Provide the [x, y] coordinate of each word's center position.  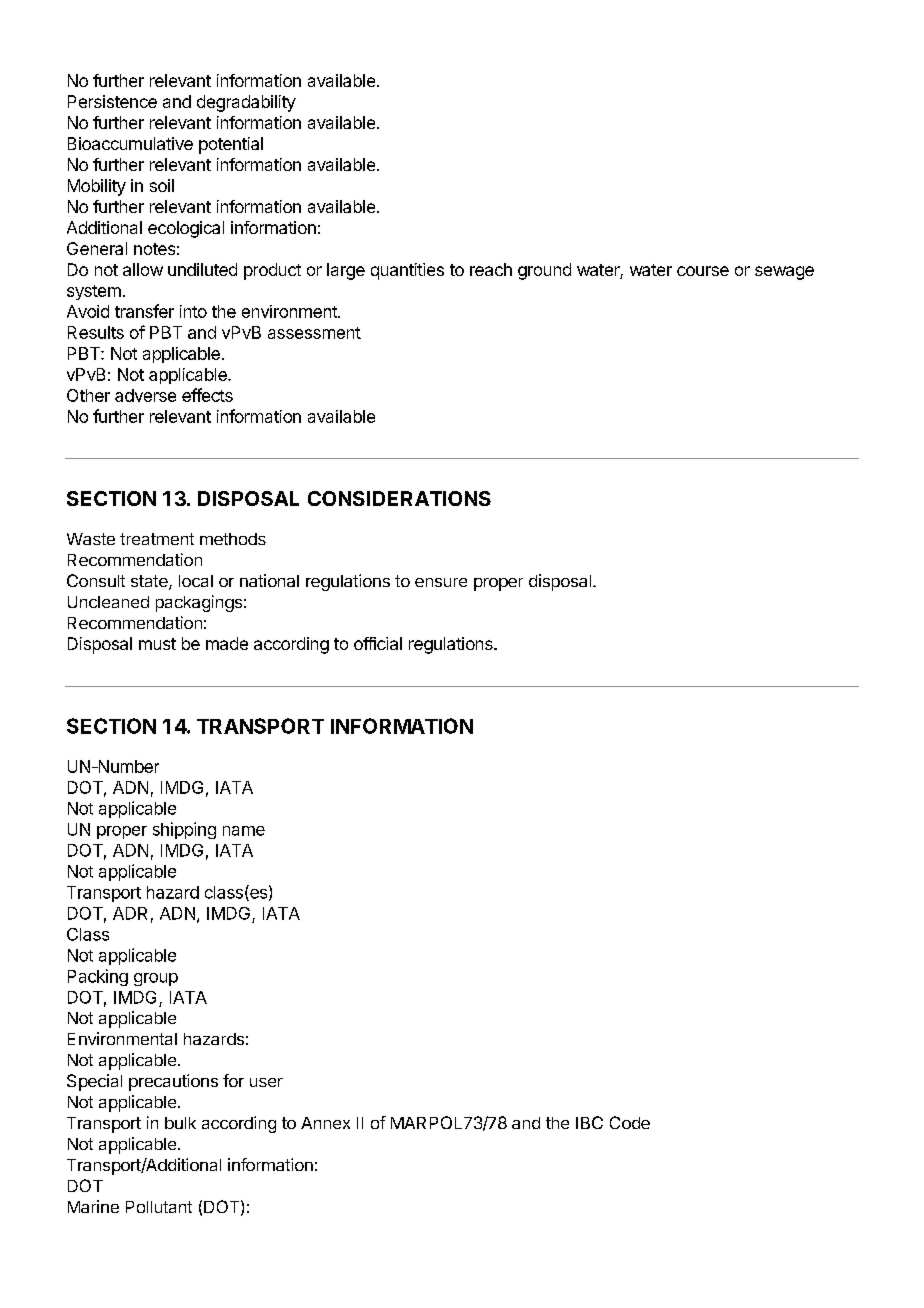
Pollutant [159, 1207]
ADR [130, 913]
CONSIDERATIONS [399, 498]
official [378, 643]
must [157, 644]
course [703, 271]
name [244, 831]
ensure [441, 582]
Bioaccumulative [130, 143]
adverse [145, 395]
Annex [325, 1123]
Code [630, 1122]
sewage [784, 273]
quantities [407, 271]
